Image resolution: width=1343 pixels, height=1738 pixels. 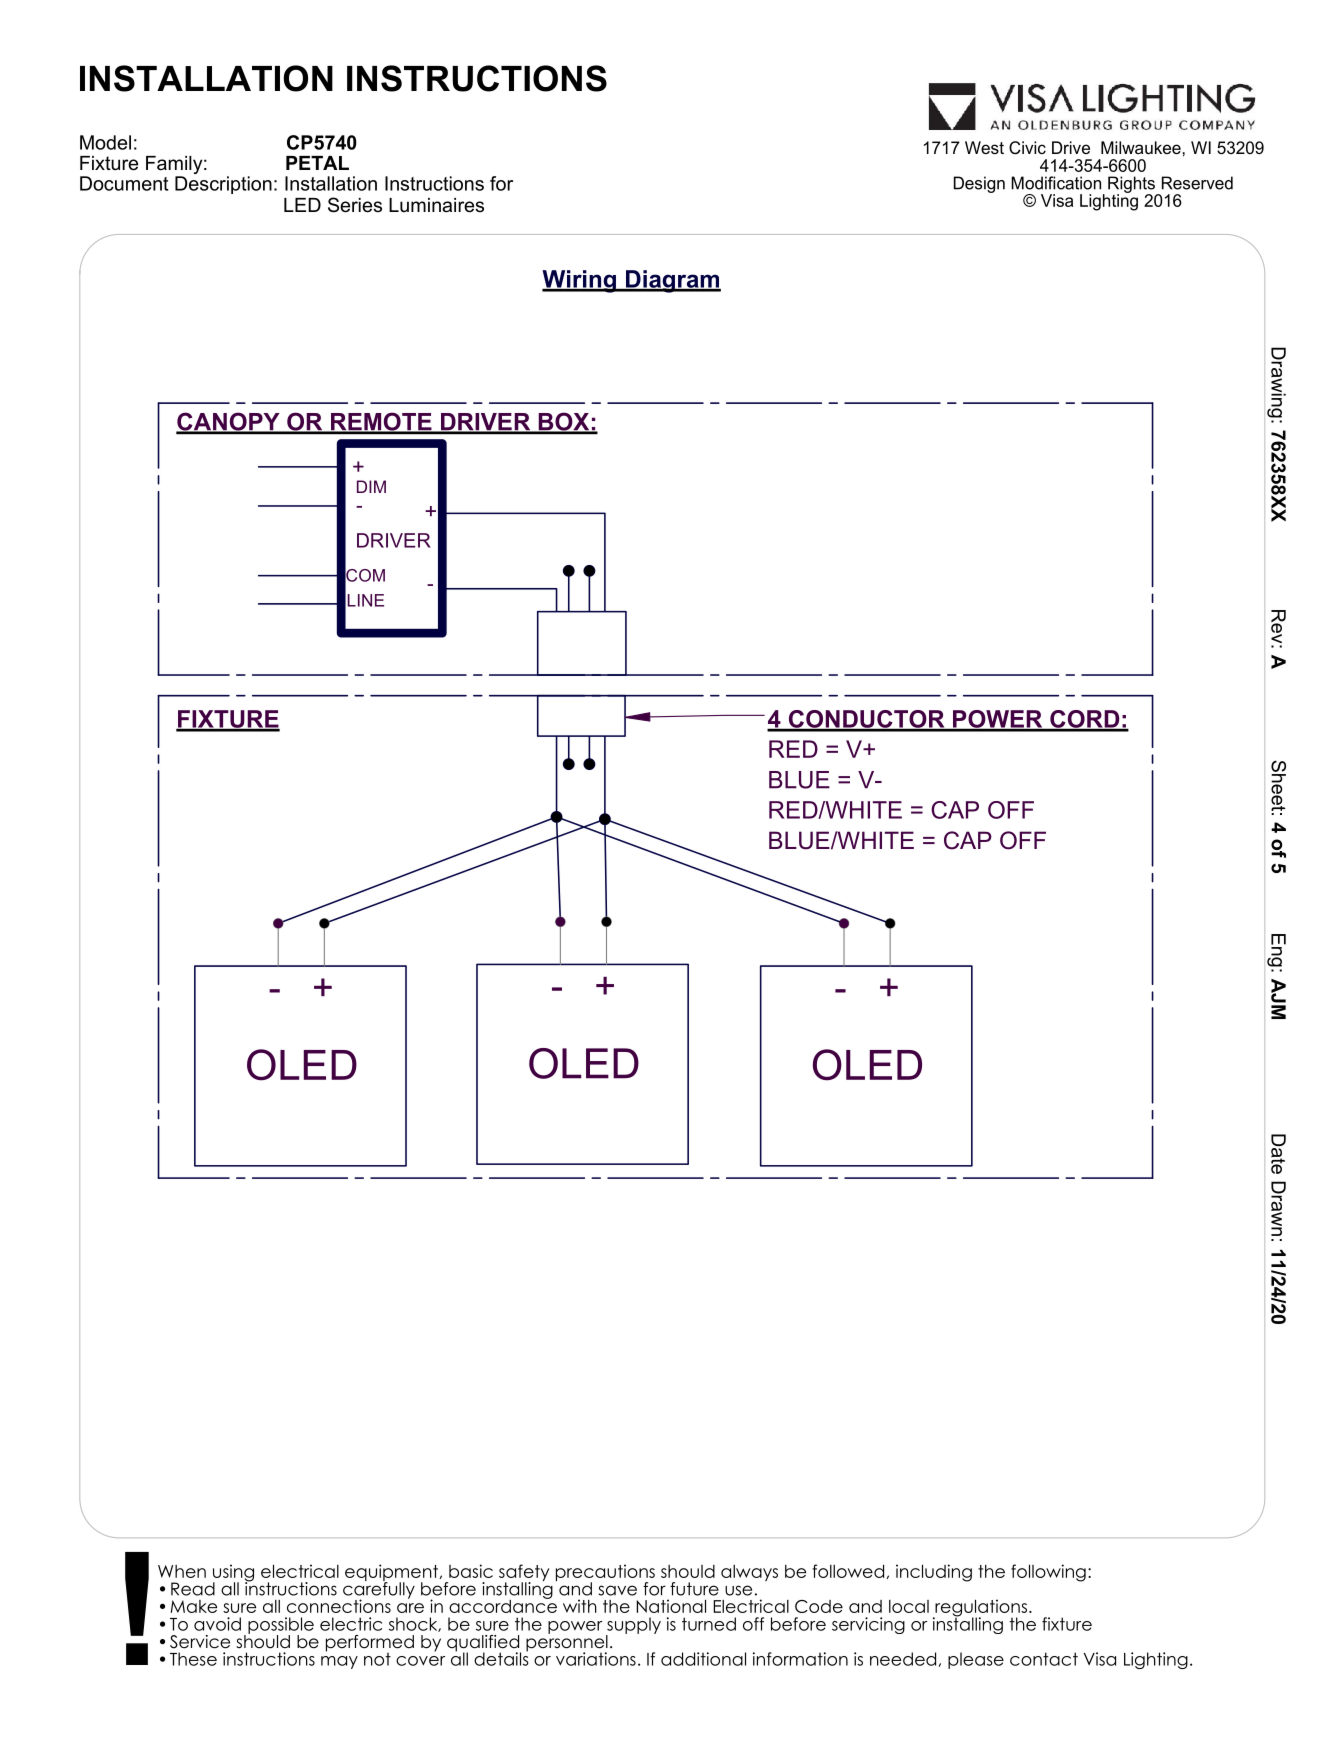 I want to click on supply, so click(x=633, y=1626).
